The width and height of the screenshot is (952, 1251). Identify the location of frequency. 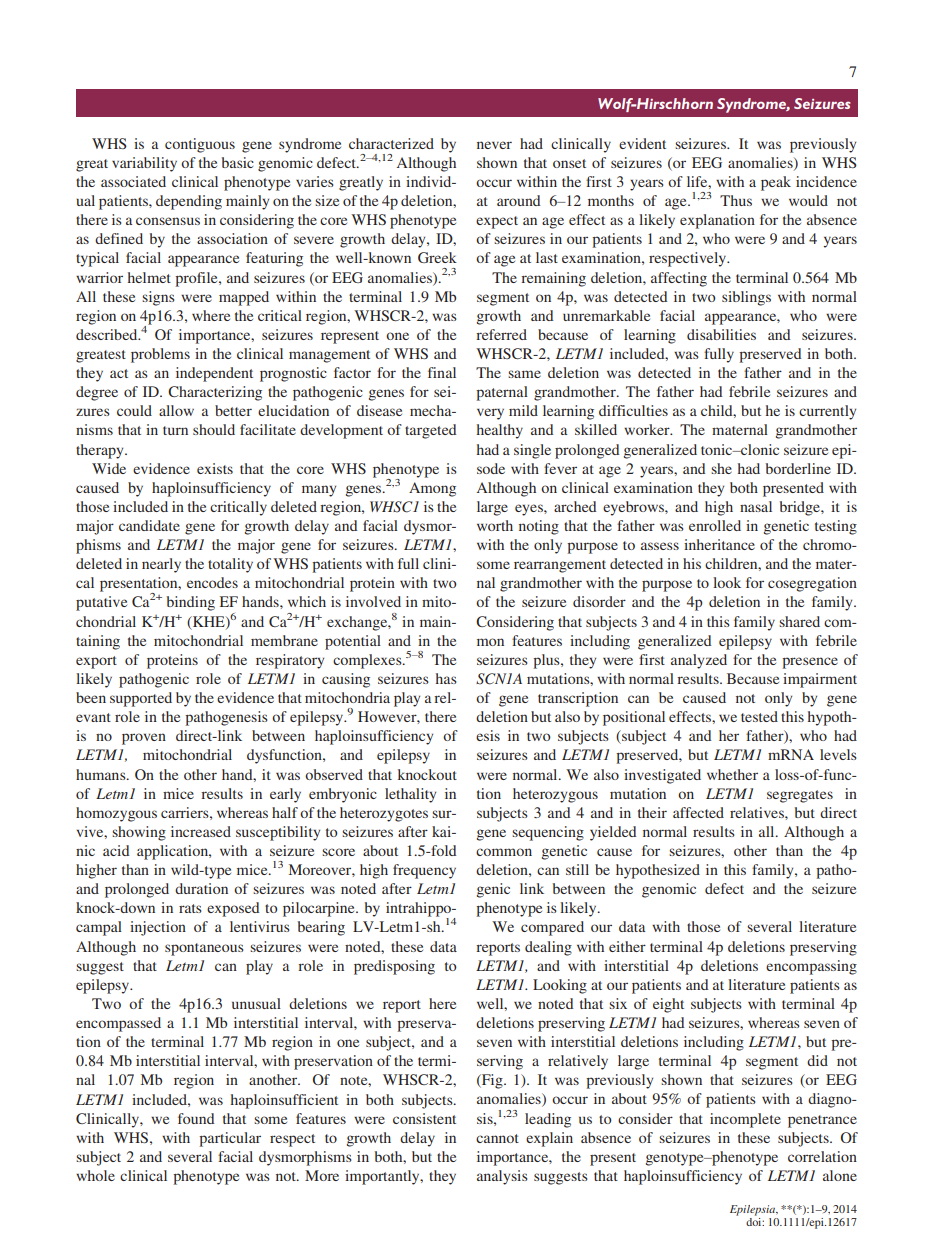
(424, 871).
